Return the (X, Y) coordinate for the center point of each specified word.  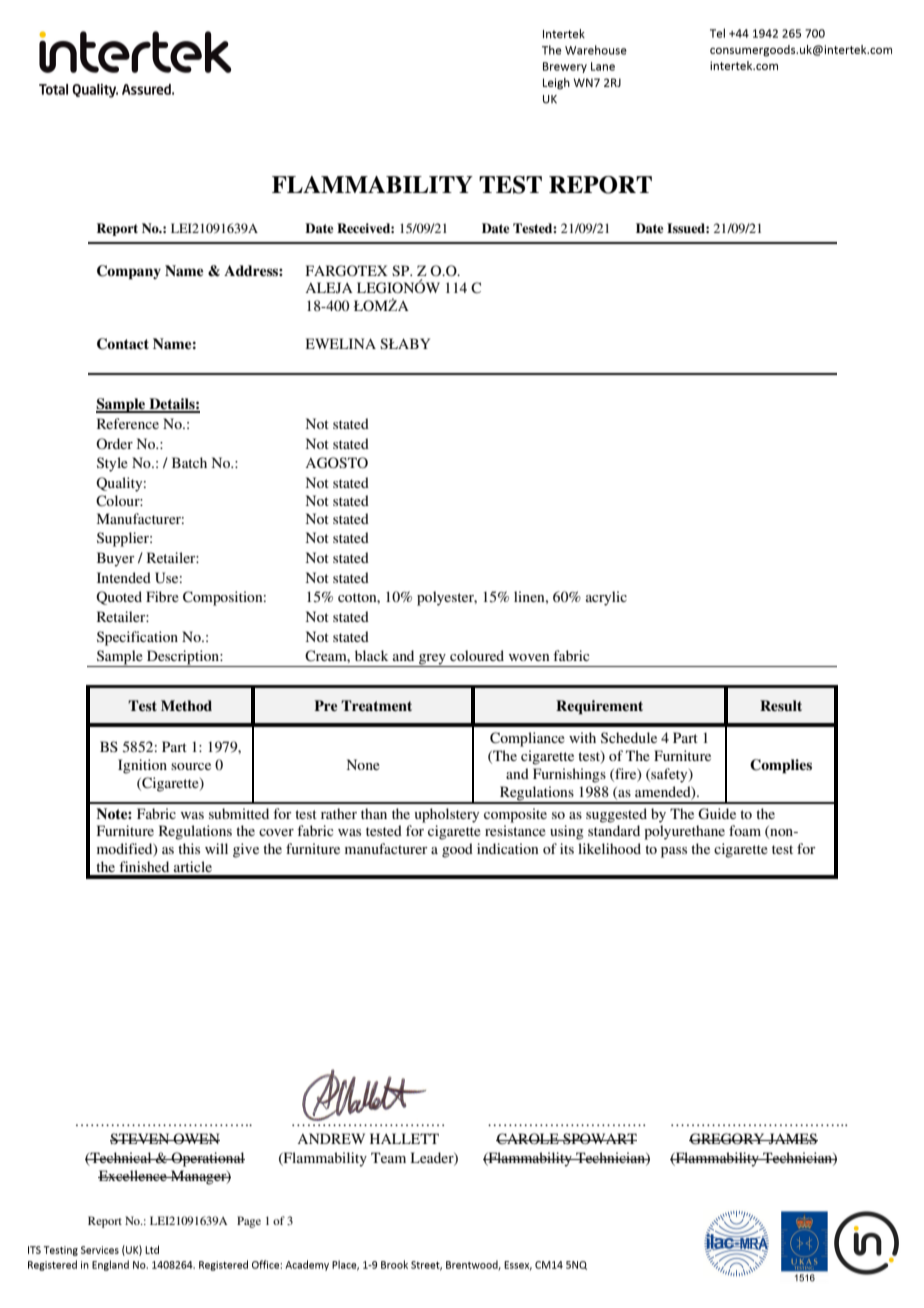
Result (781, 705)
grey (432, 660)
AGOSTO (336, 463)
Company (129, 272)
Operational (207, 1159)
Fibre (162, 596)
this (189, 848)
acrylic (606, 598)
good (457, 850)
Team (388, 1157)
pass (674, 852)
